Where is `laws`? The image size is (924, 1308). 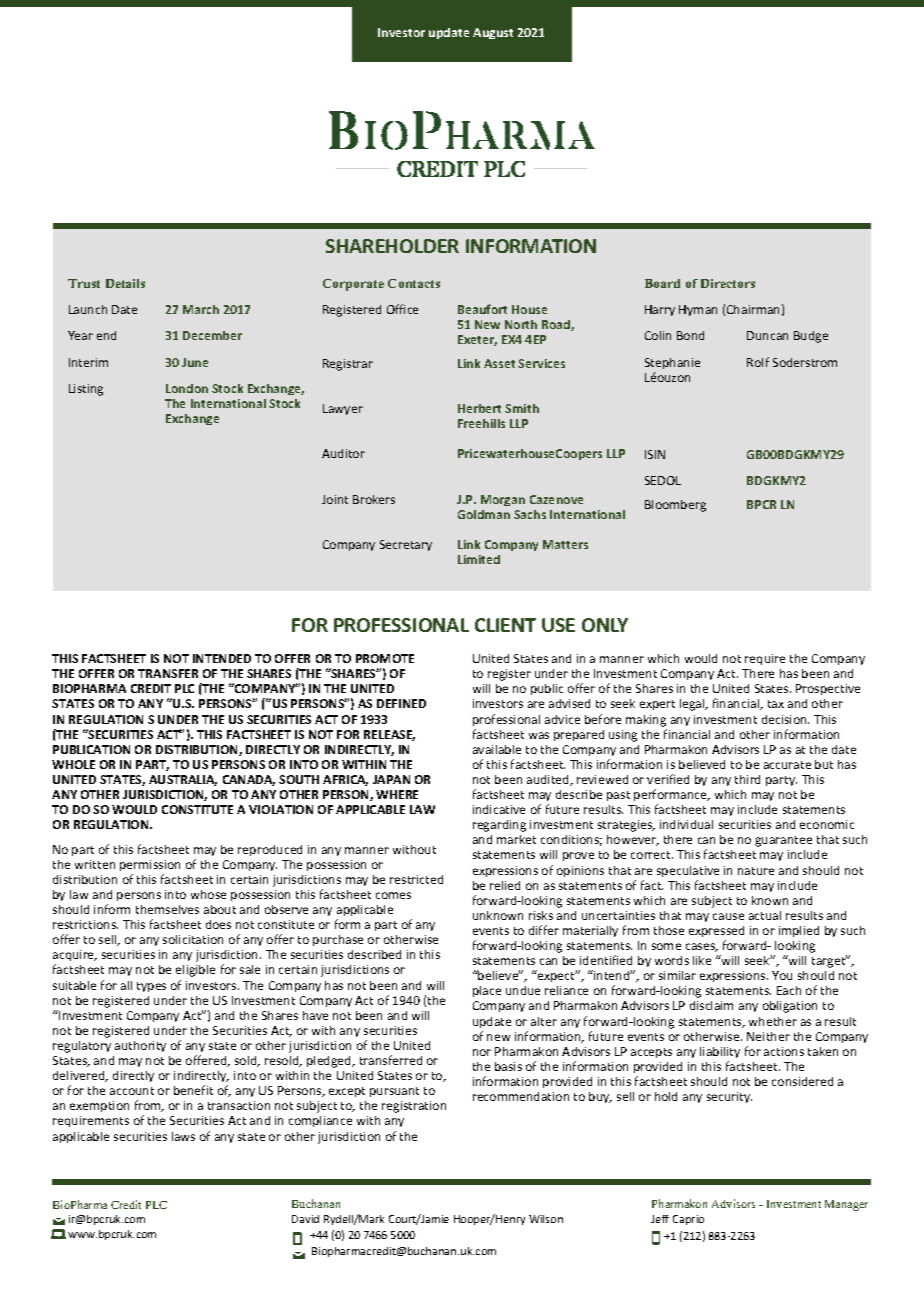 laws is located at coordinates (183, 1136).
